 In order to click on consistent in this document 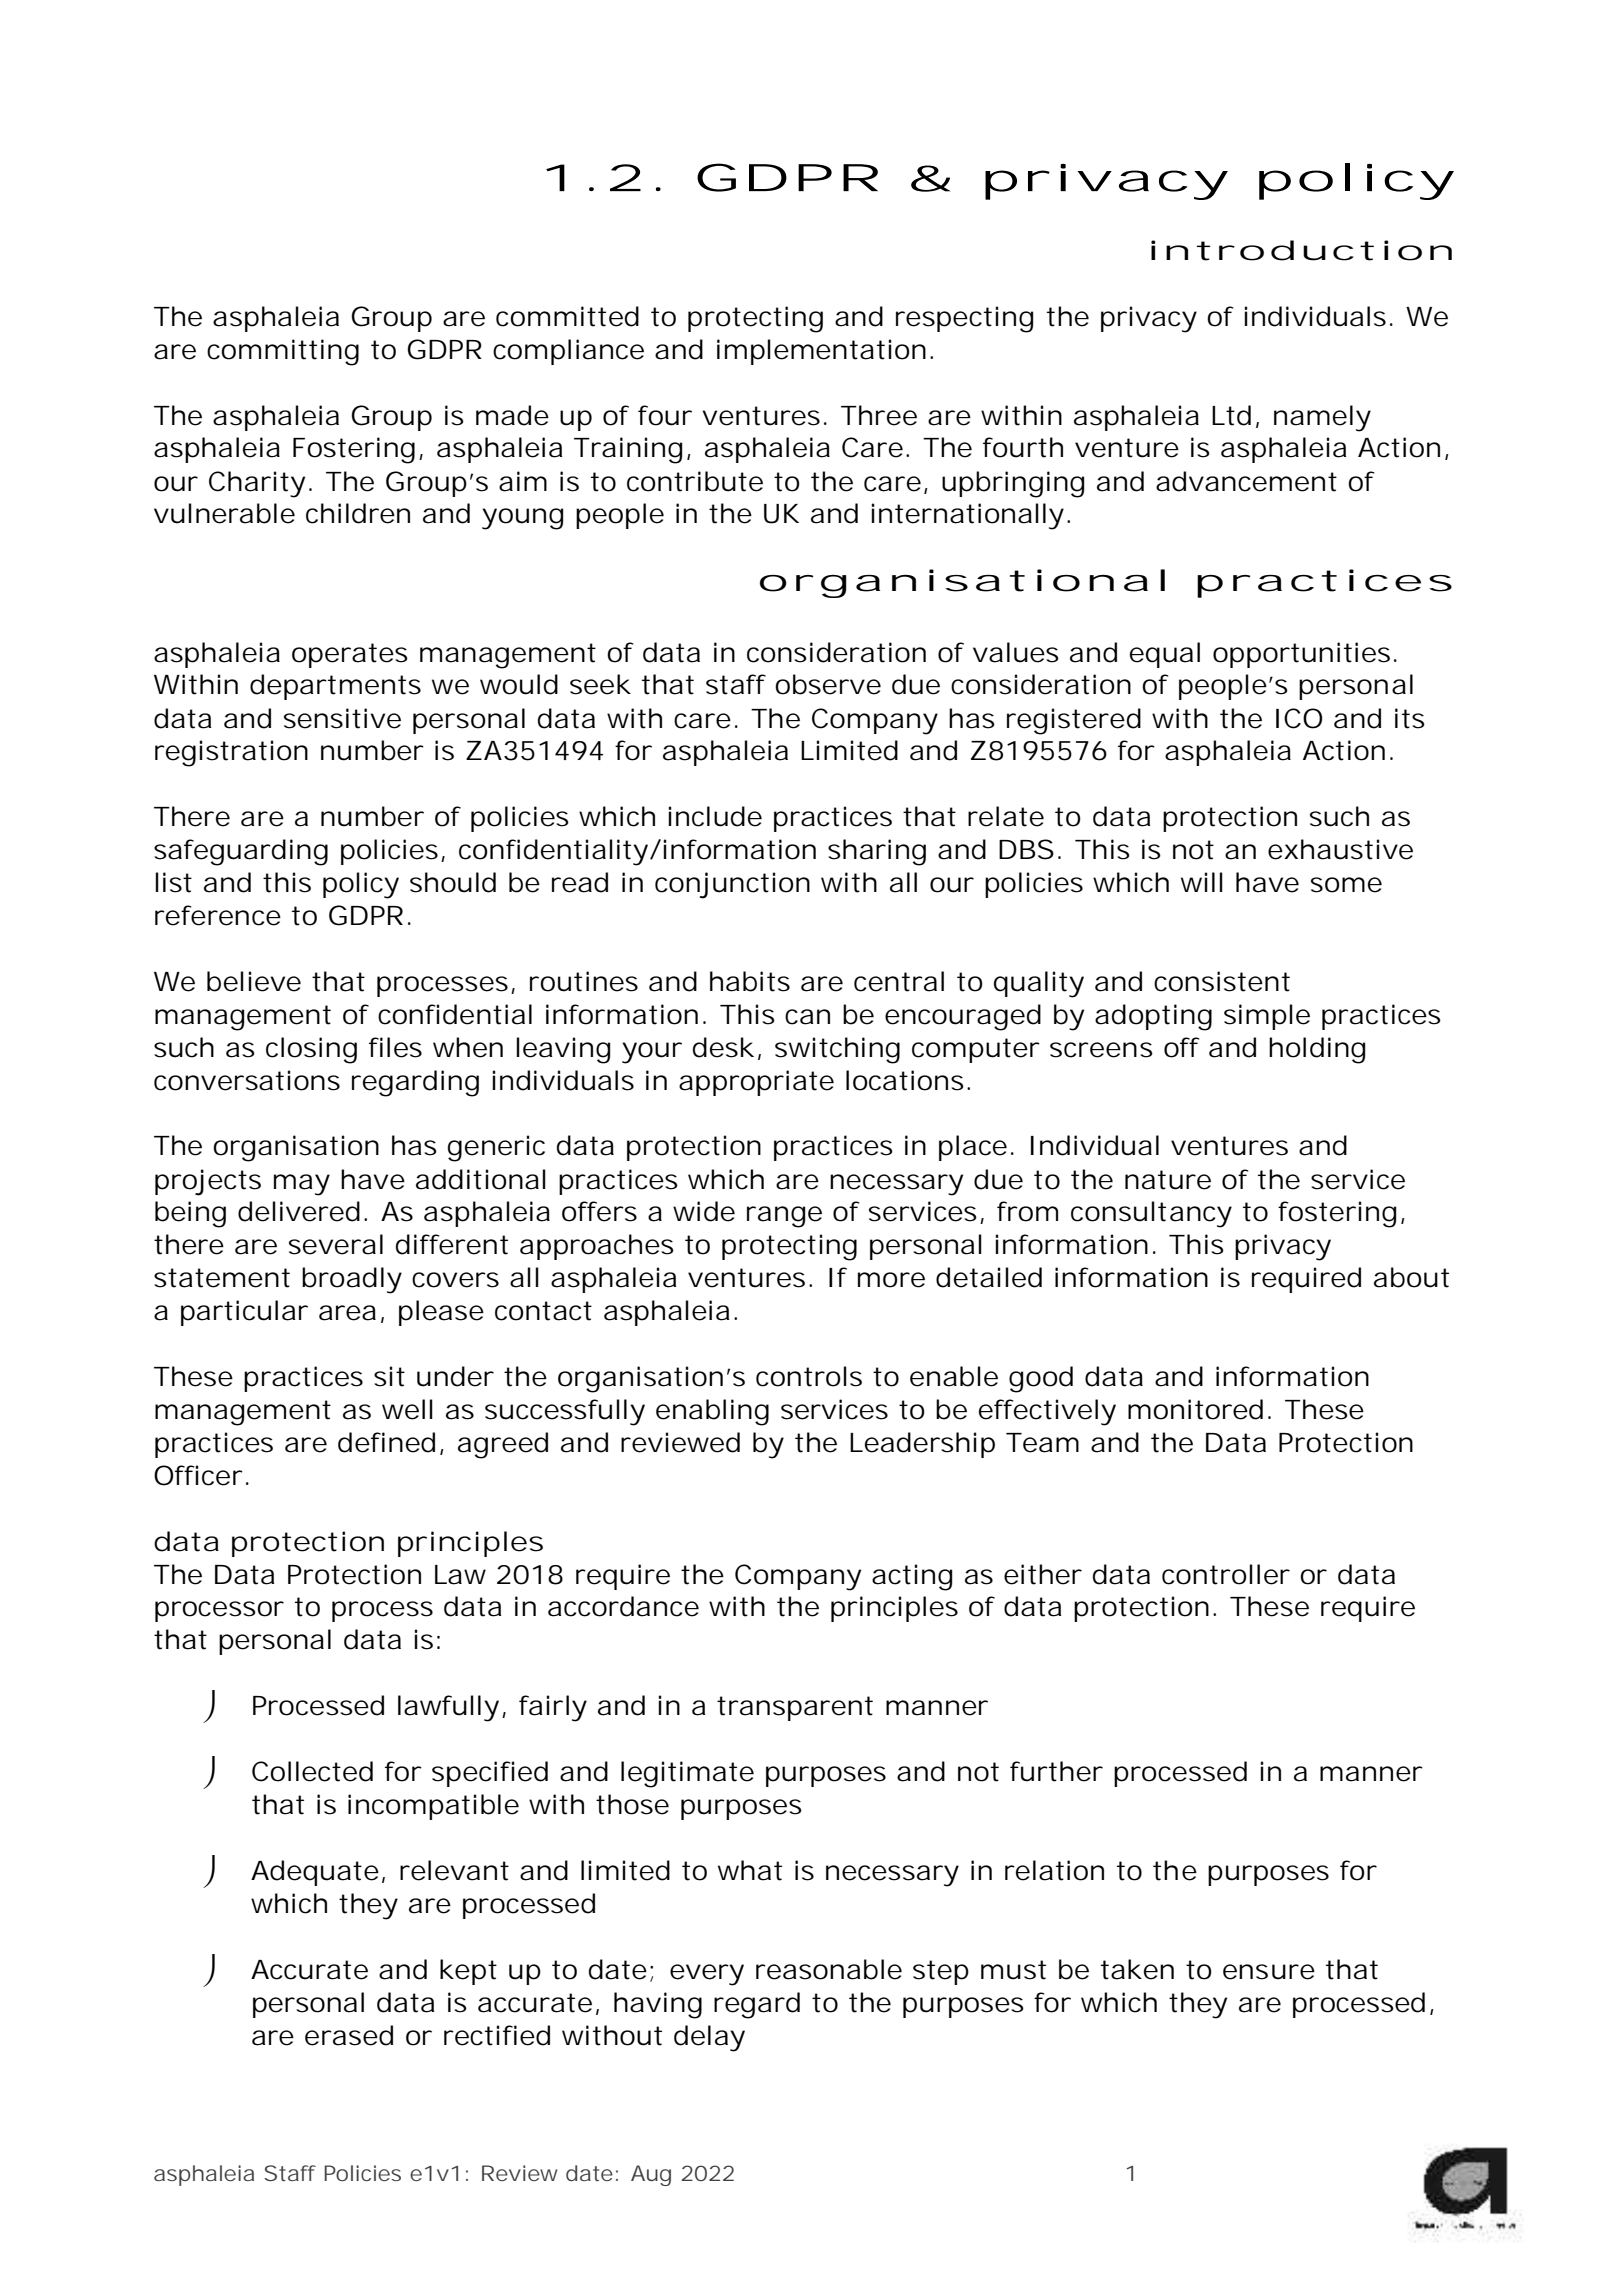, I will do `click(1222, 981)`.
